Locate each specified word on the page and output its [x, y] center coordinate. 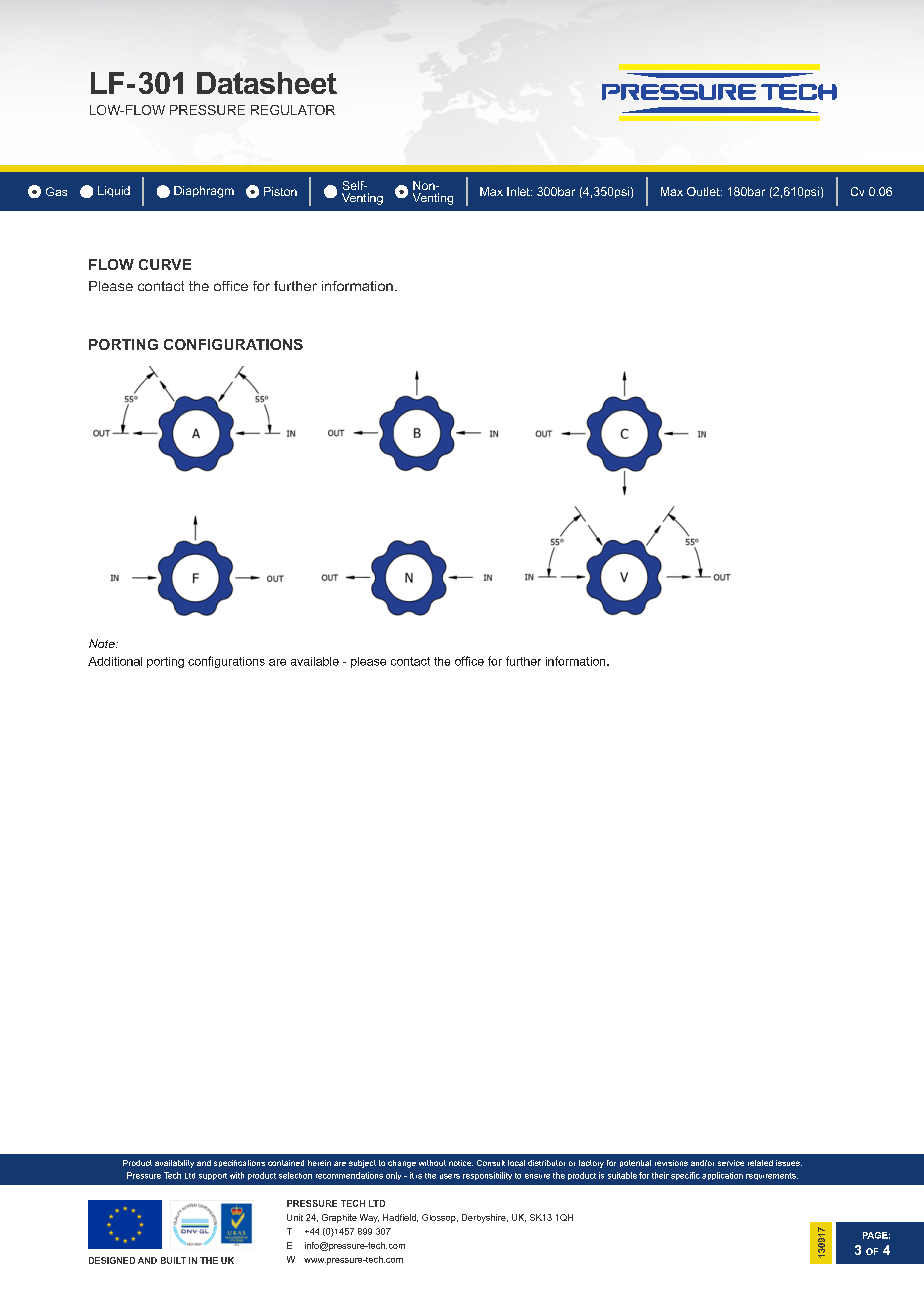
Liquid [114, 191]
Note [103, 643]
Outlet [704, 191]
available [315, 661]
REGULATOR [293, 110]
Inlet [519, 191]
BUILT [173, 1260]
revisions [671, 1163]
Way [369, 1218]
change [402, 1164]
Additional [115, 661]
